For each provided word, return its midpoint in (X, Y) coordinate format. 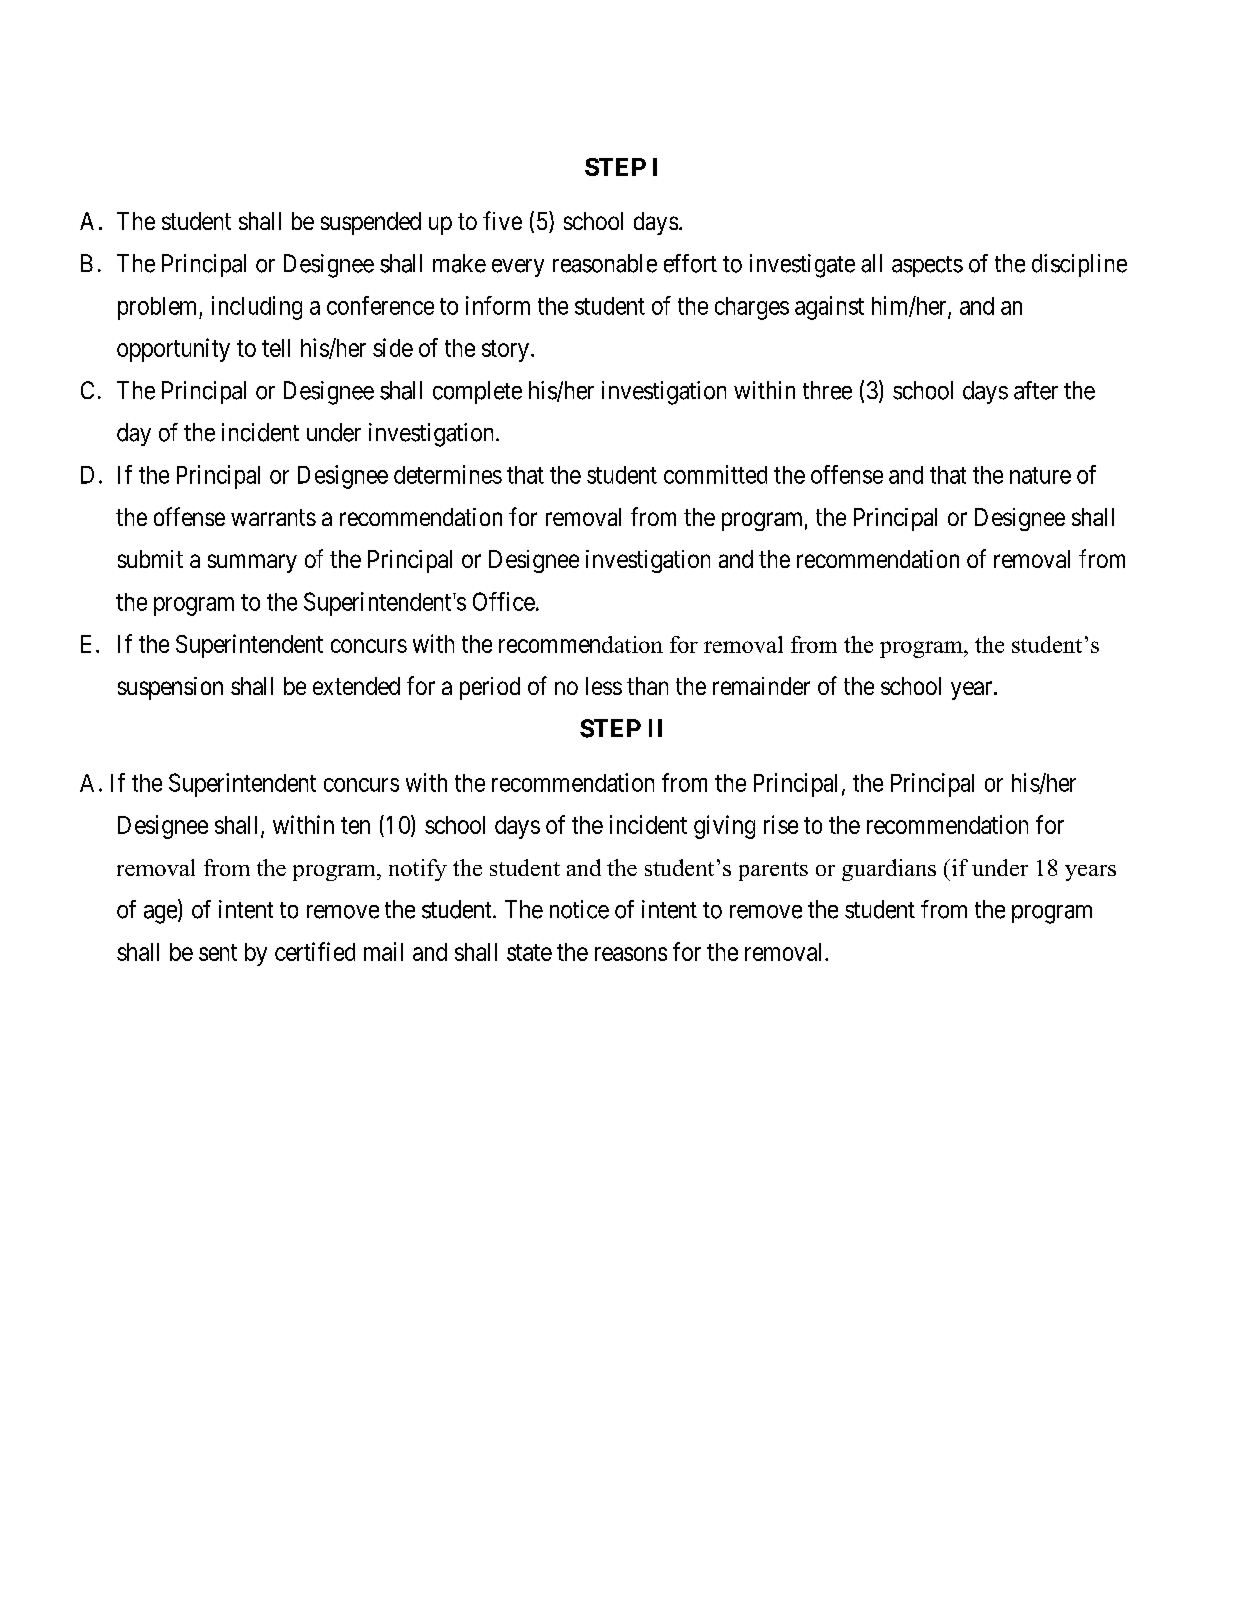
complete (477, 392)
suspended (371, 223)
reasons (631, 954)
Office (504, 601)
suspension (170, 688)
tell (276, 348)
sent (218, 952)
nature (1040, 475)
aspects (927, 266)
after (1036, 390)
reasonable (605, 263)
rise (781, 824)
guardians (889, 870)
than (647, 686)
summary (252, 563)
